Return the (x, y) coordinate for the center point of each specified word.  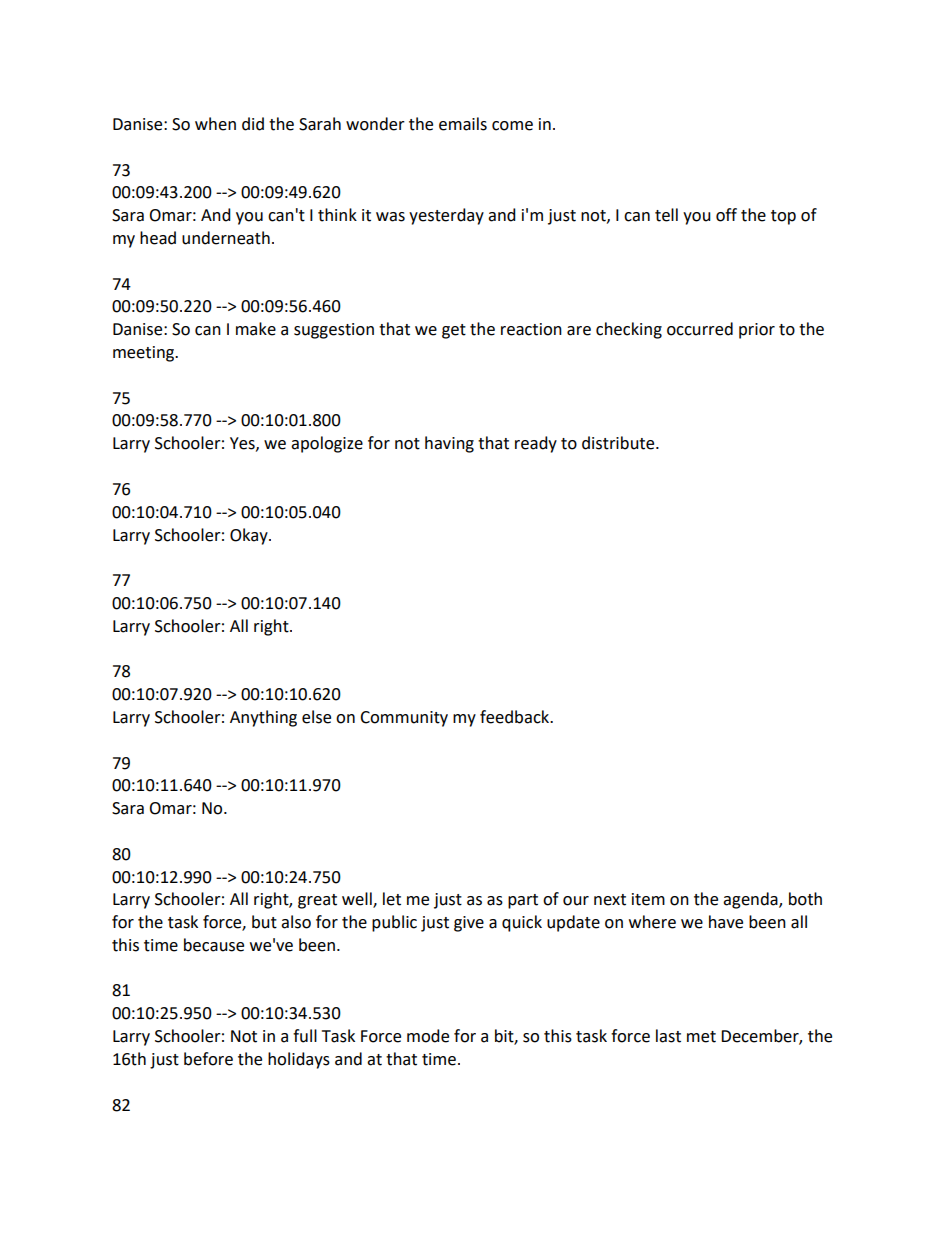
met (701, 1037)
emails (463, 124)
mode (428, 1036)
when (215, 124)
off (726, 215)
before (208, 1059)
